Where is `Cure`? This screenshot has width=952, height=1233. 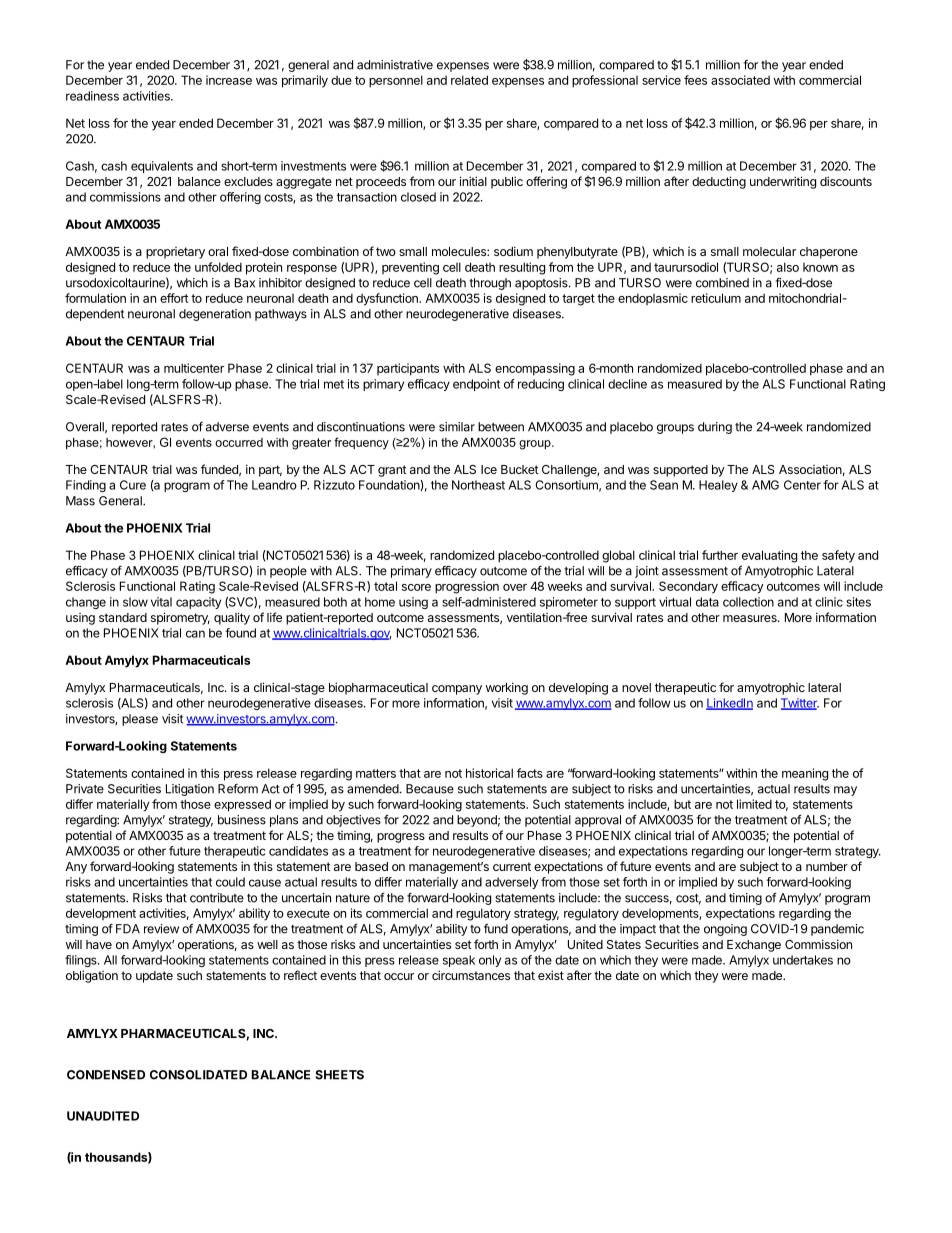
Cure is located at coordinates (133, 485).
